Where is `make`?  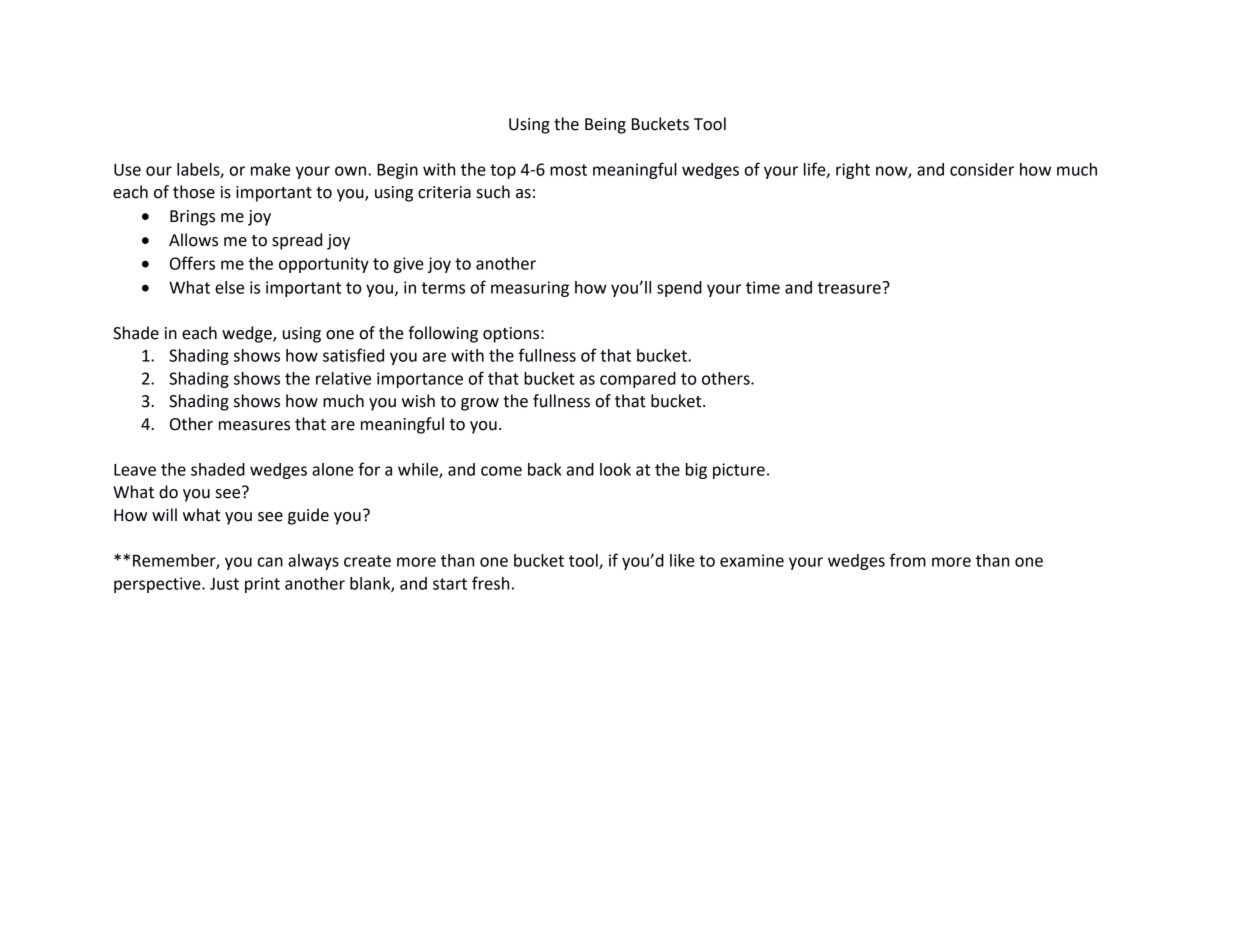 make is located at coordinates (271, 169).
